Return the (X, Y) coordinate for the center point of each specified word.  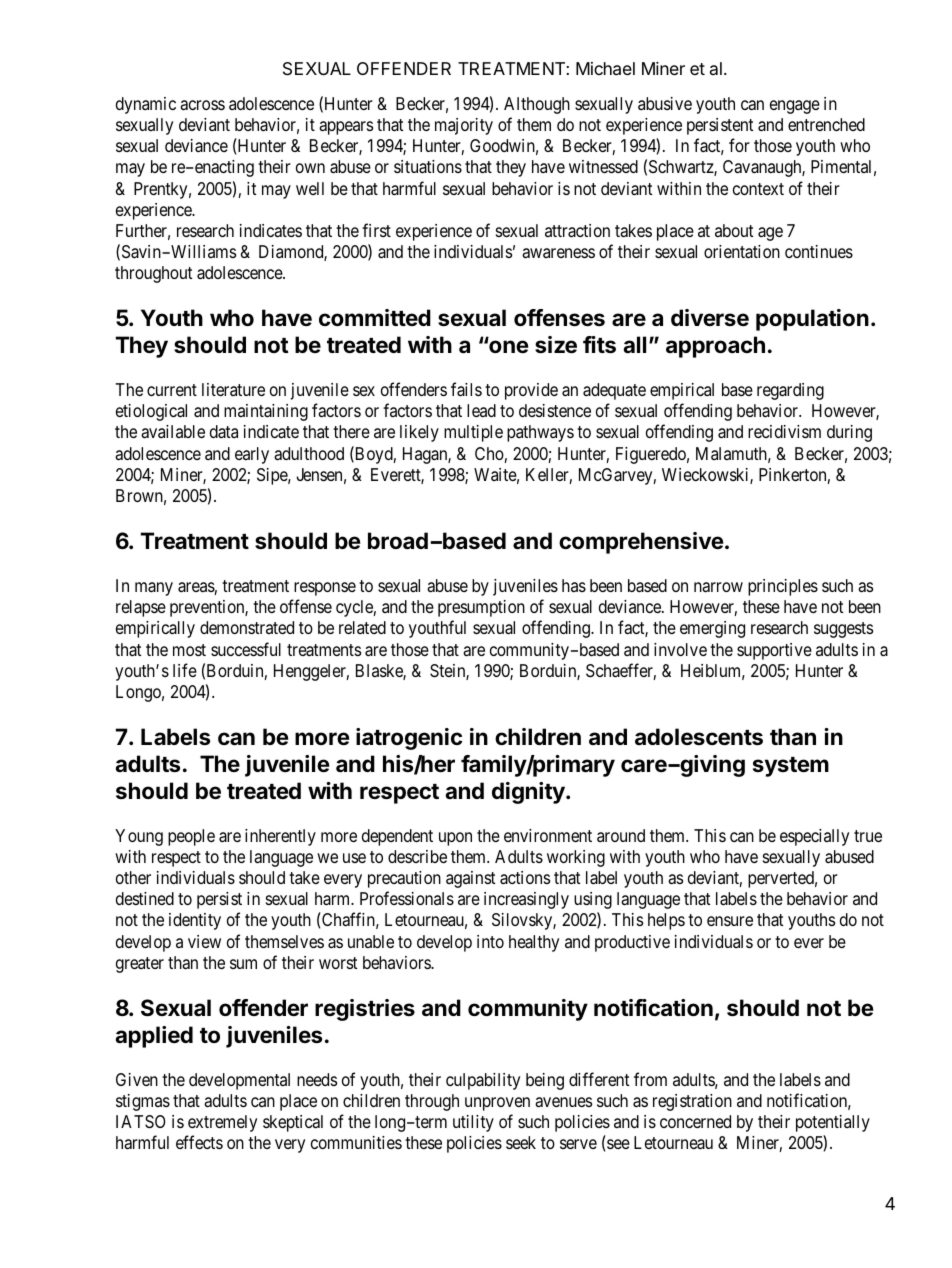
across (202, 105)
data (224, 432)
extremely (222, 1123)
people (191, 837)
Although (537, 105)
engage (795, 107)
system (791, 767)
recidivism (784, 431)
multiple (473, 433)
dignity (529, 793)
